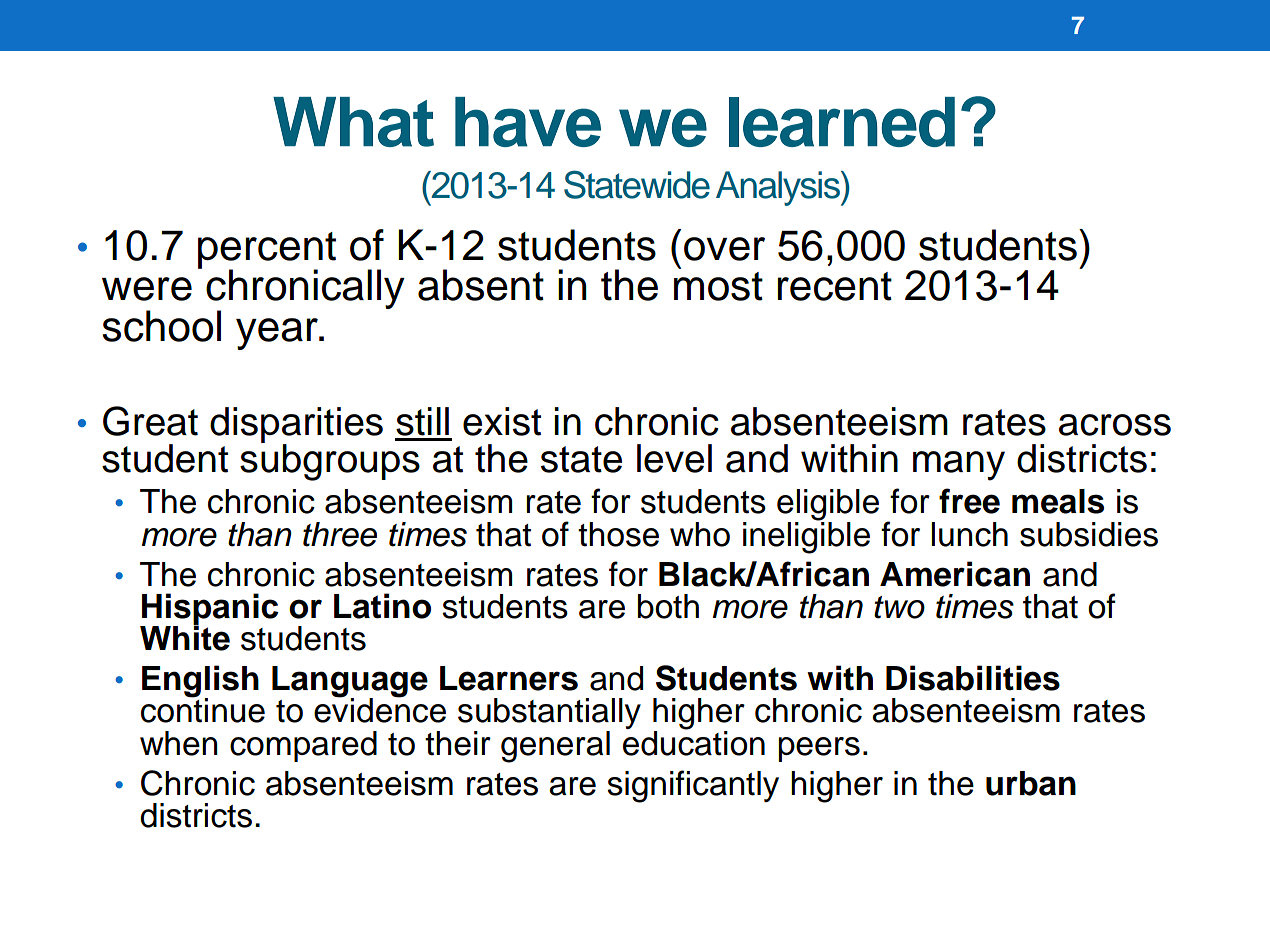  I want to click on compared, so click(303, 746).
